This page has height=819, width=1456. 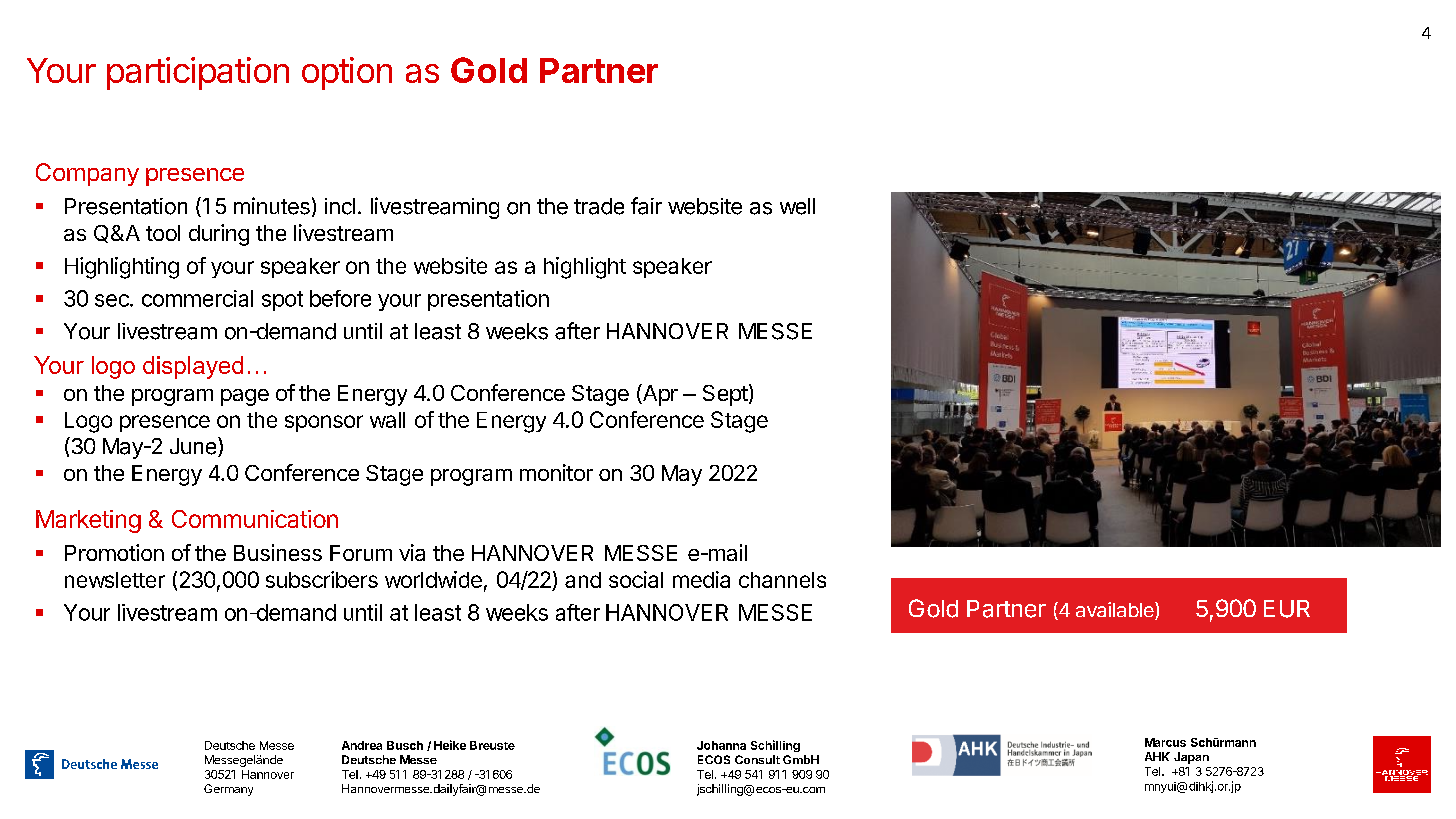 What do you see at coordinates (194, 447) in the page?
I see `June` at bounding box center [194, 447].
